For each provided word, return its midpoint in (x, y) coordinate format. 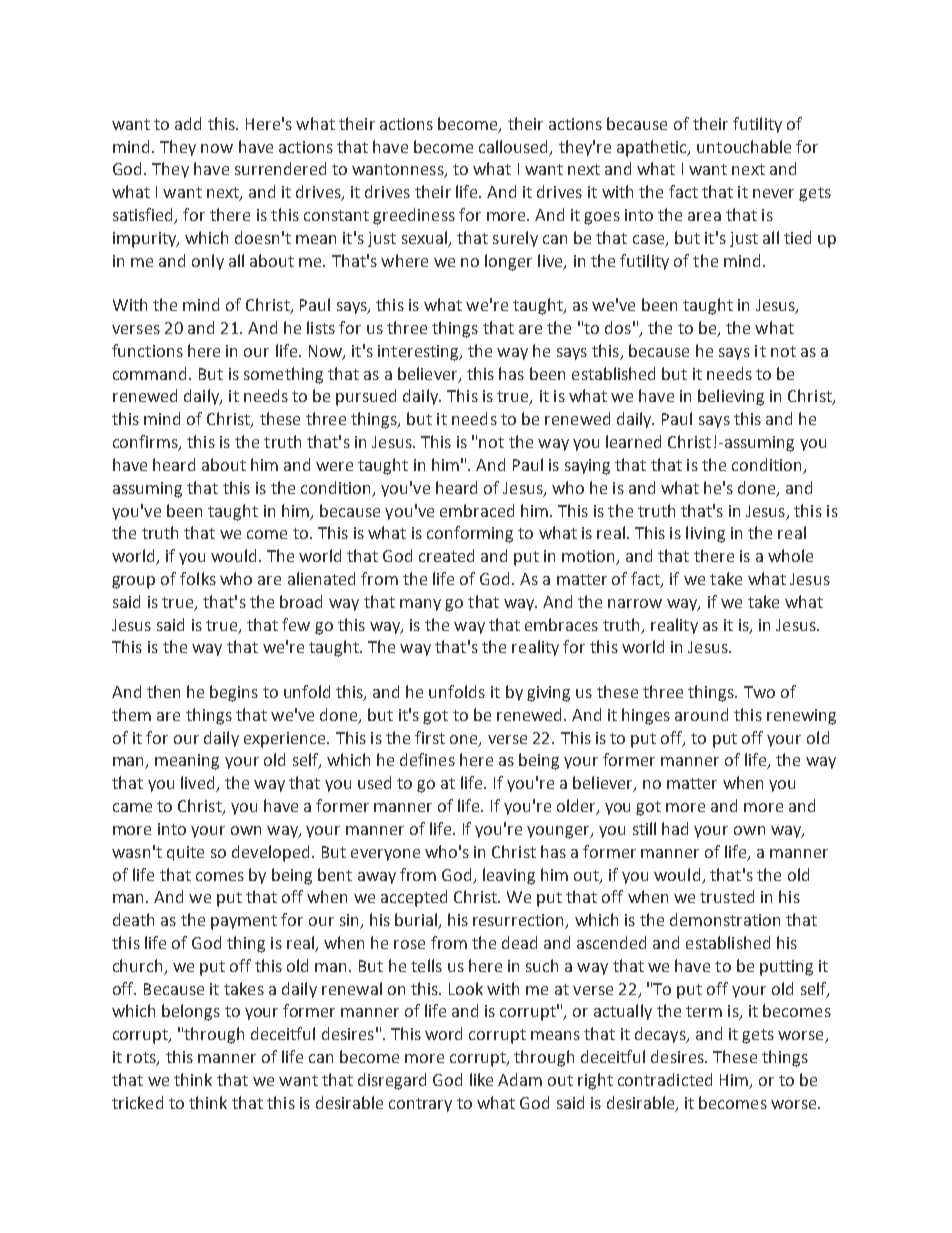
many (420, 605)
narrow (635, 603)
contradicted (665, 1079)
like (481, 1079)
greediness (414, 216)
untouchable (744, 146)
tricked (137, 1102)
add (188, 123)
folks (198, 578)
